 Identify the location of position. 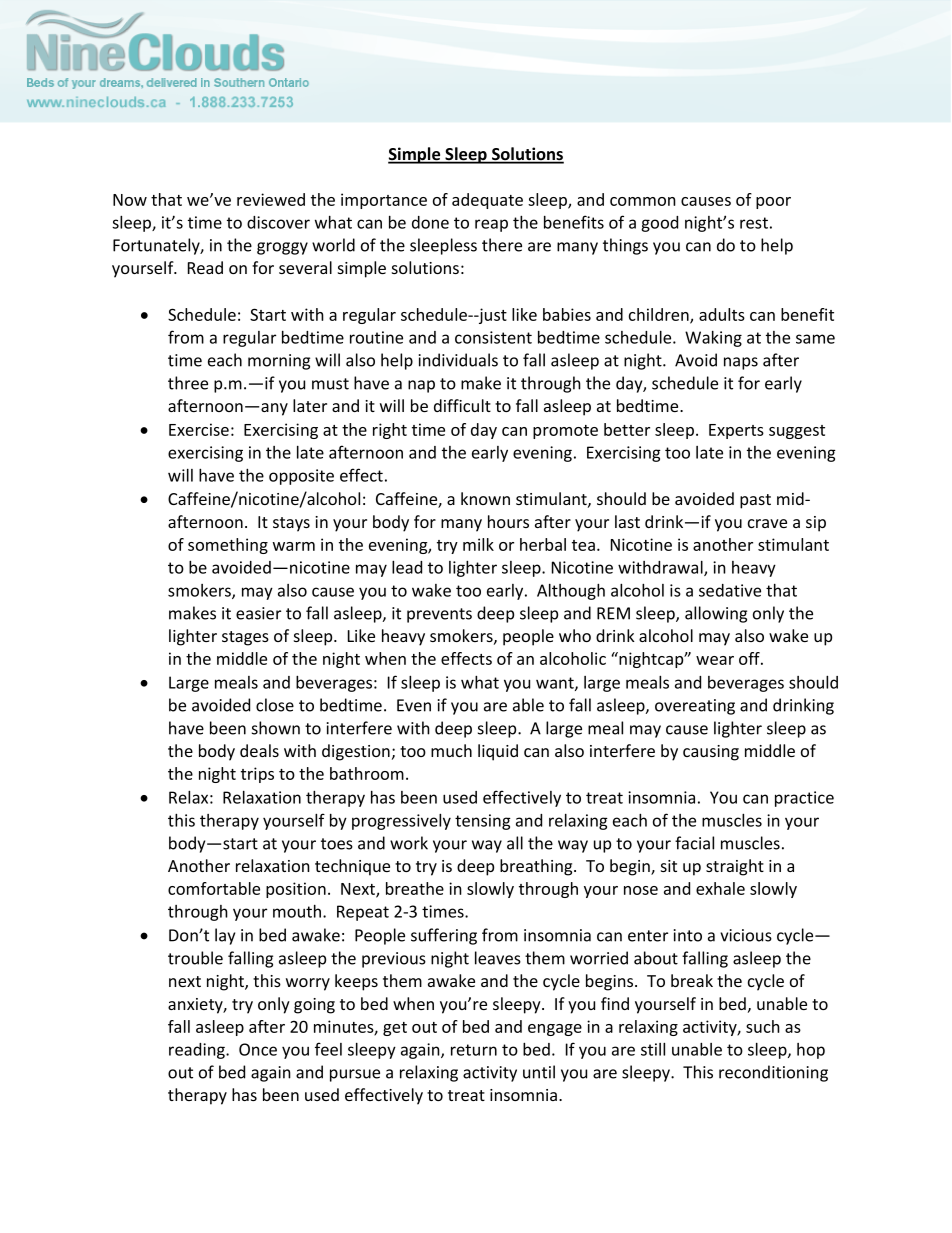
(296, 890).
